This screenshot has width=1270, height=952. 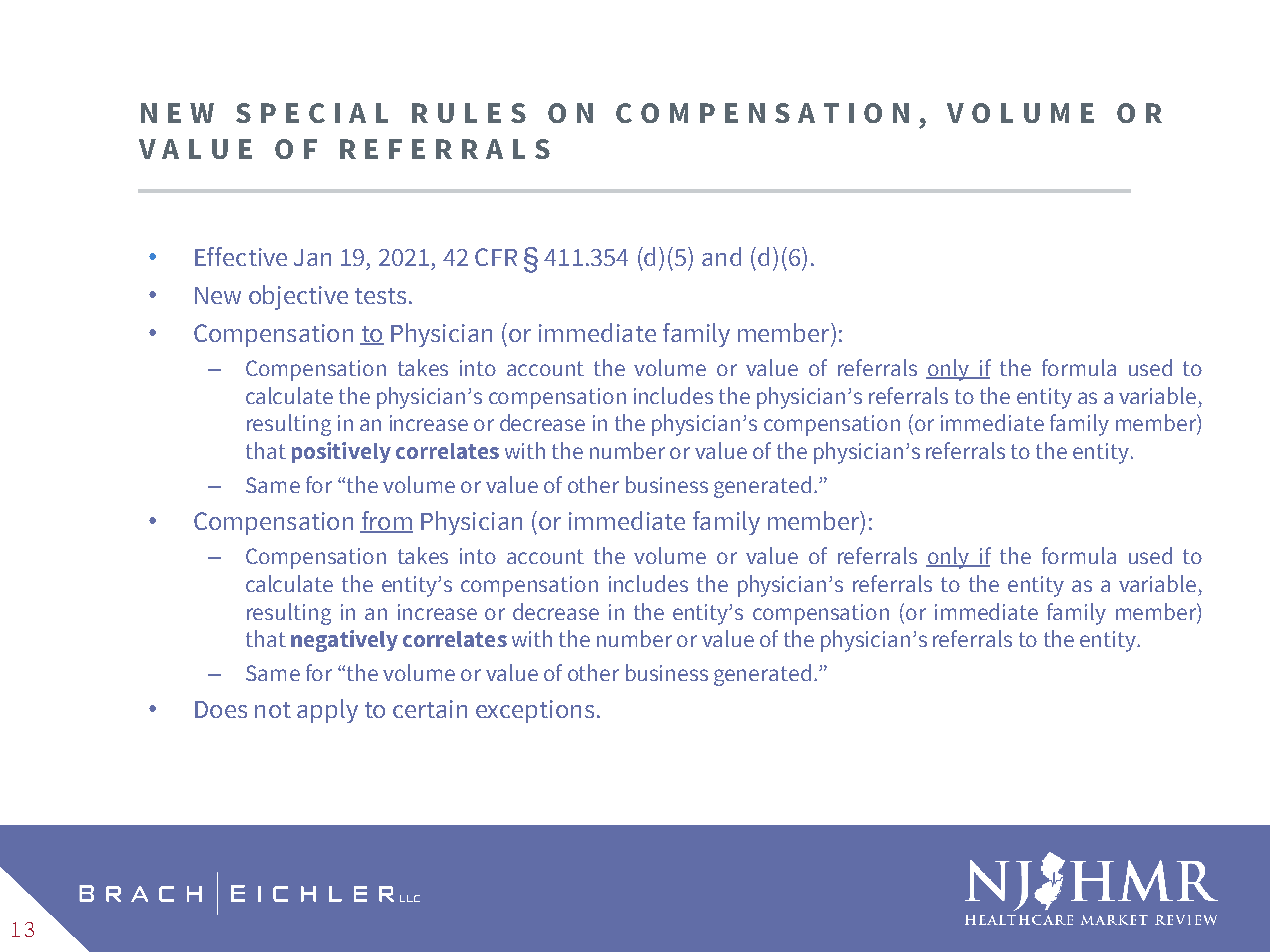 I want to click on Does, so click(x=221, y=709).
